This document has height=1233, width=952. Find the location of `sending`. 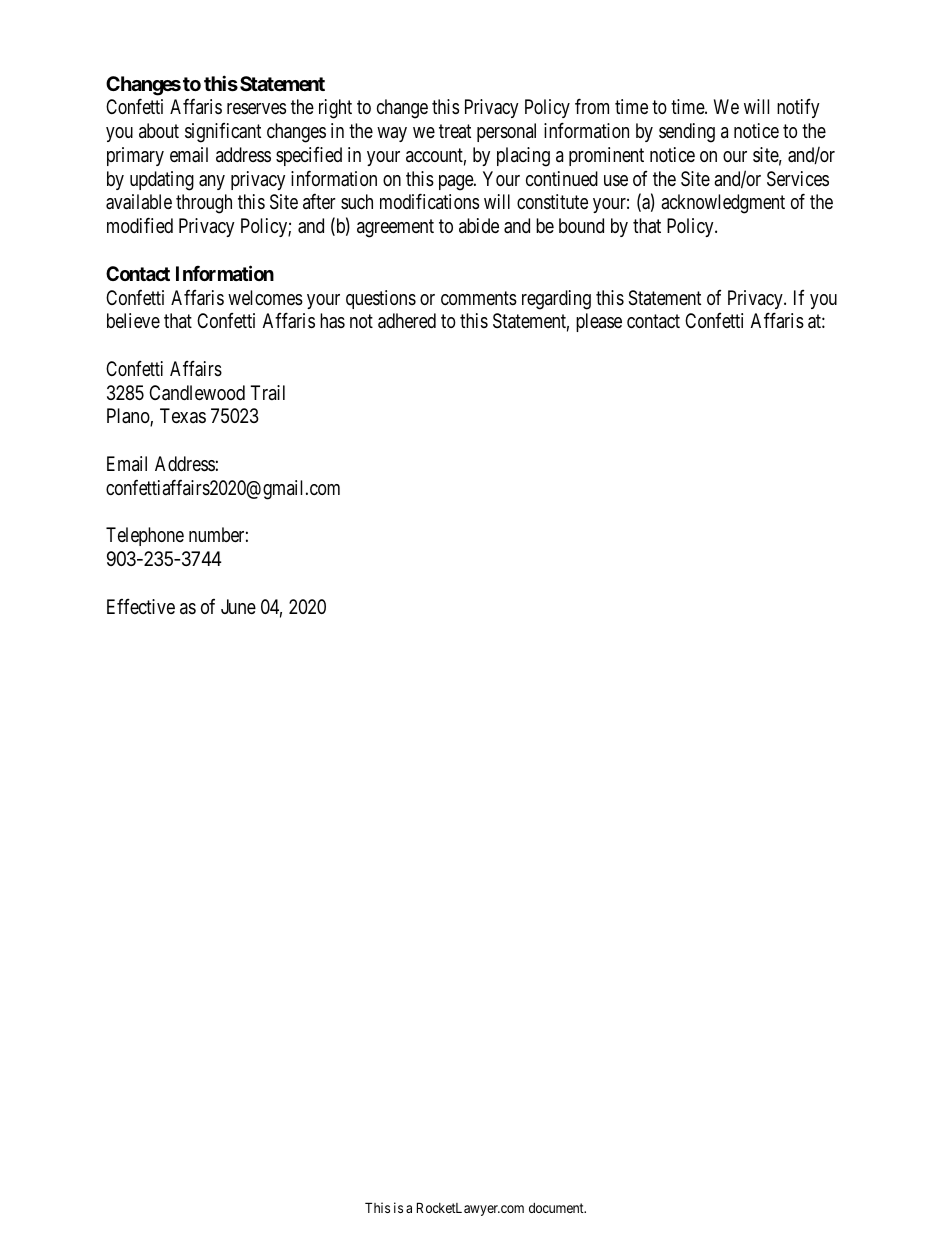

sending is located at coordinates (687, 133).
